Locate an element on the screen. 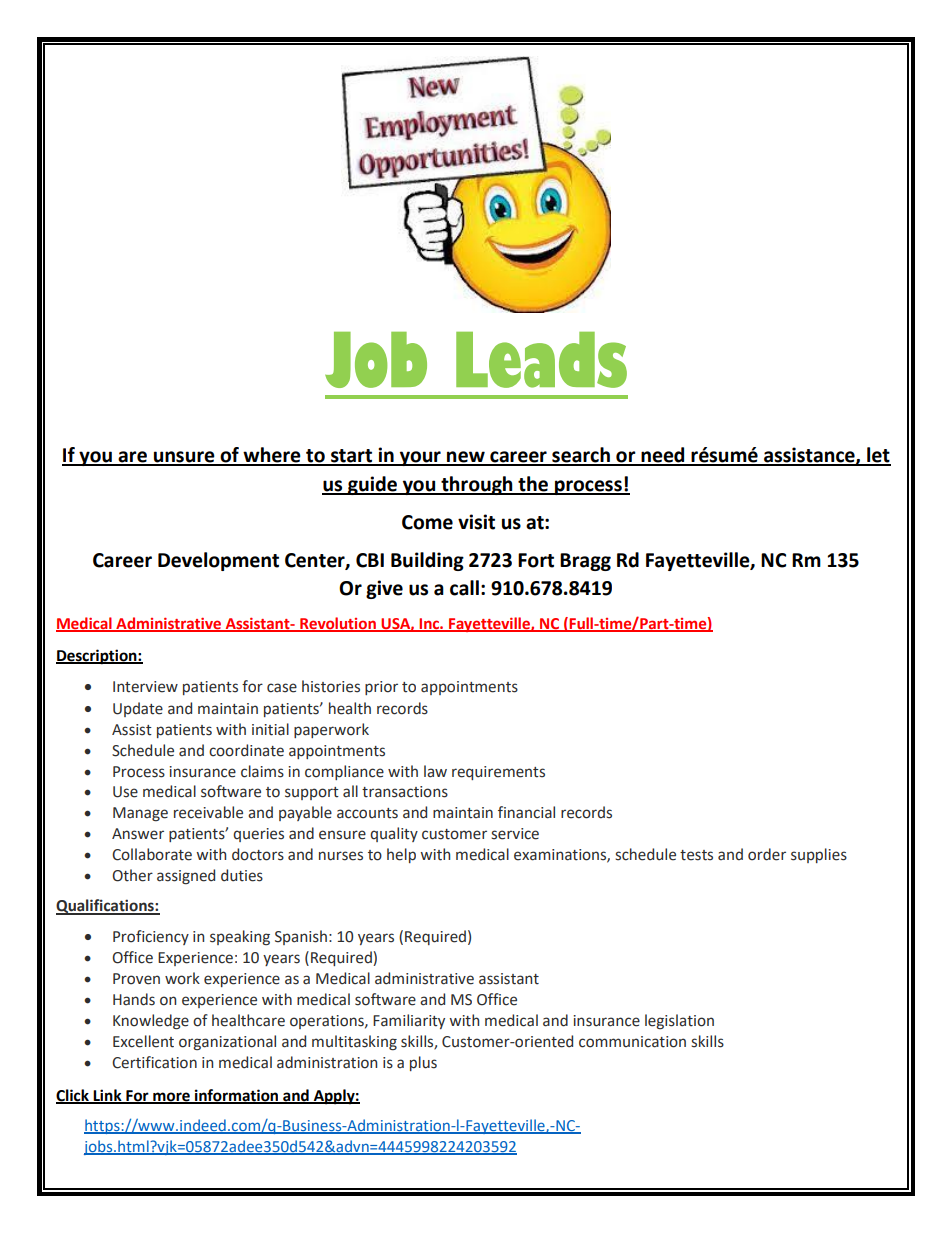 Image resolution: width=952 pixels, height=1233 pixels. Leads is located at coordinates (541, 360).
